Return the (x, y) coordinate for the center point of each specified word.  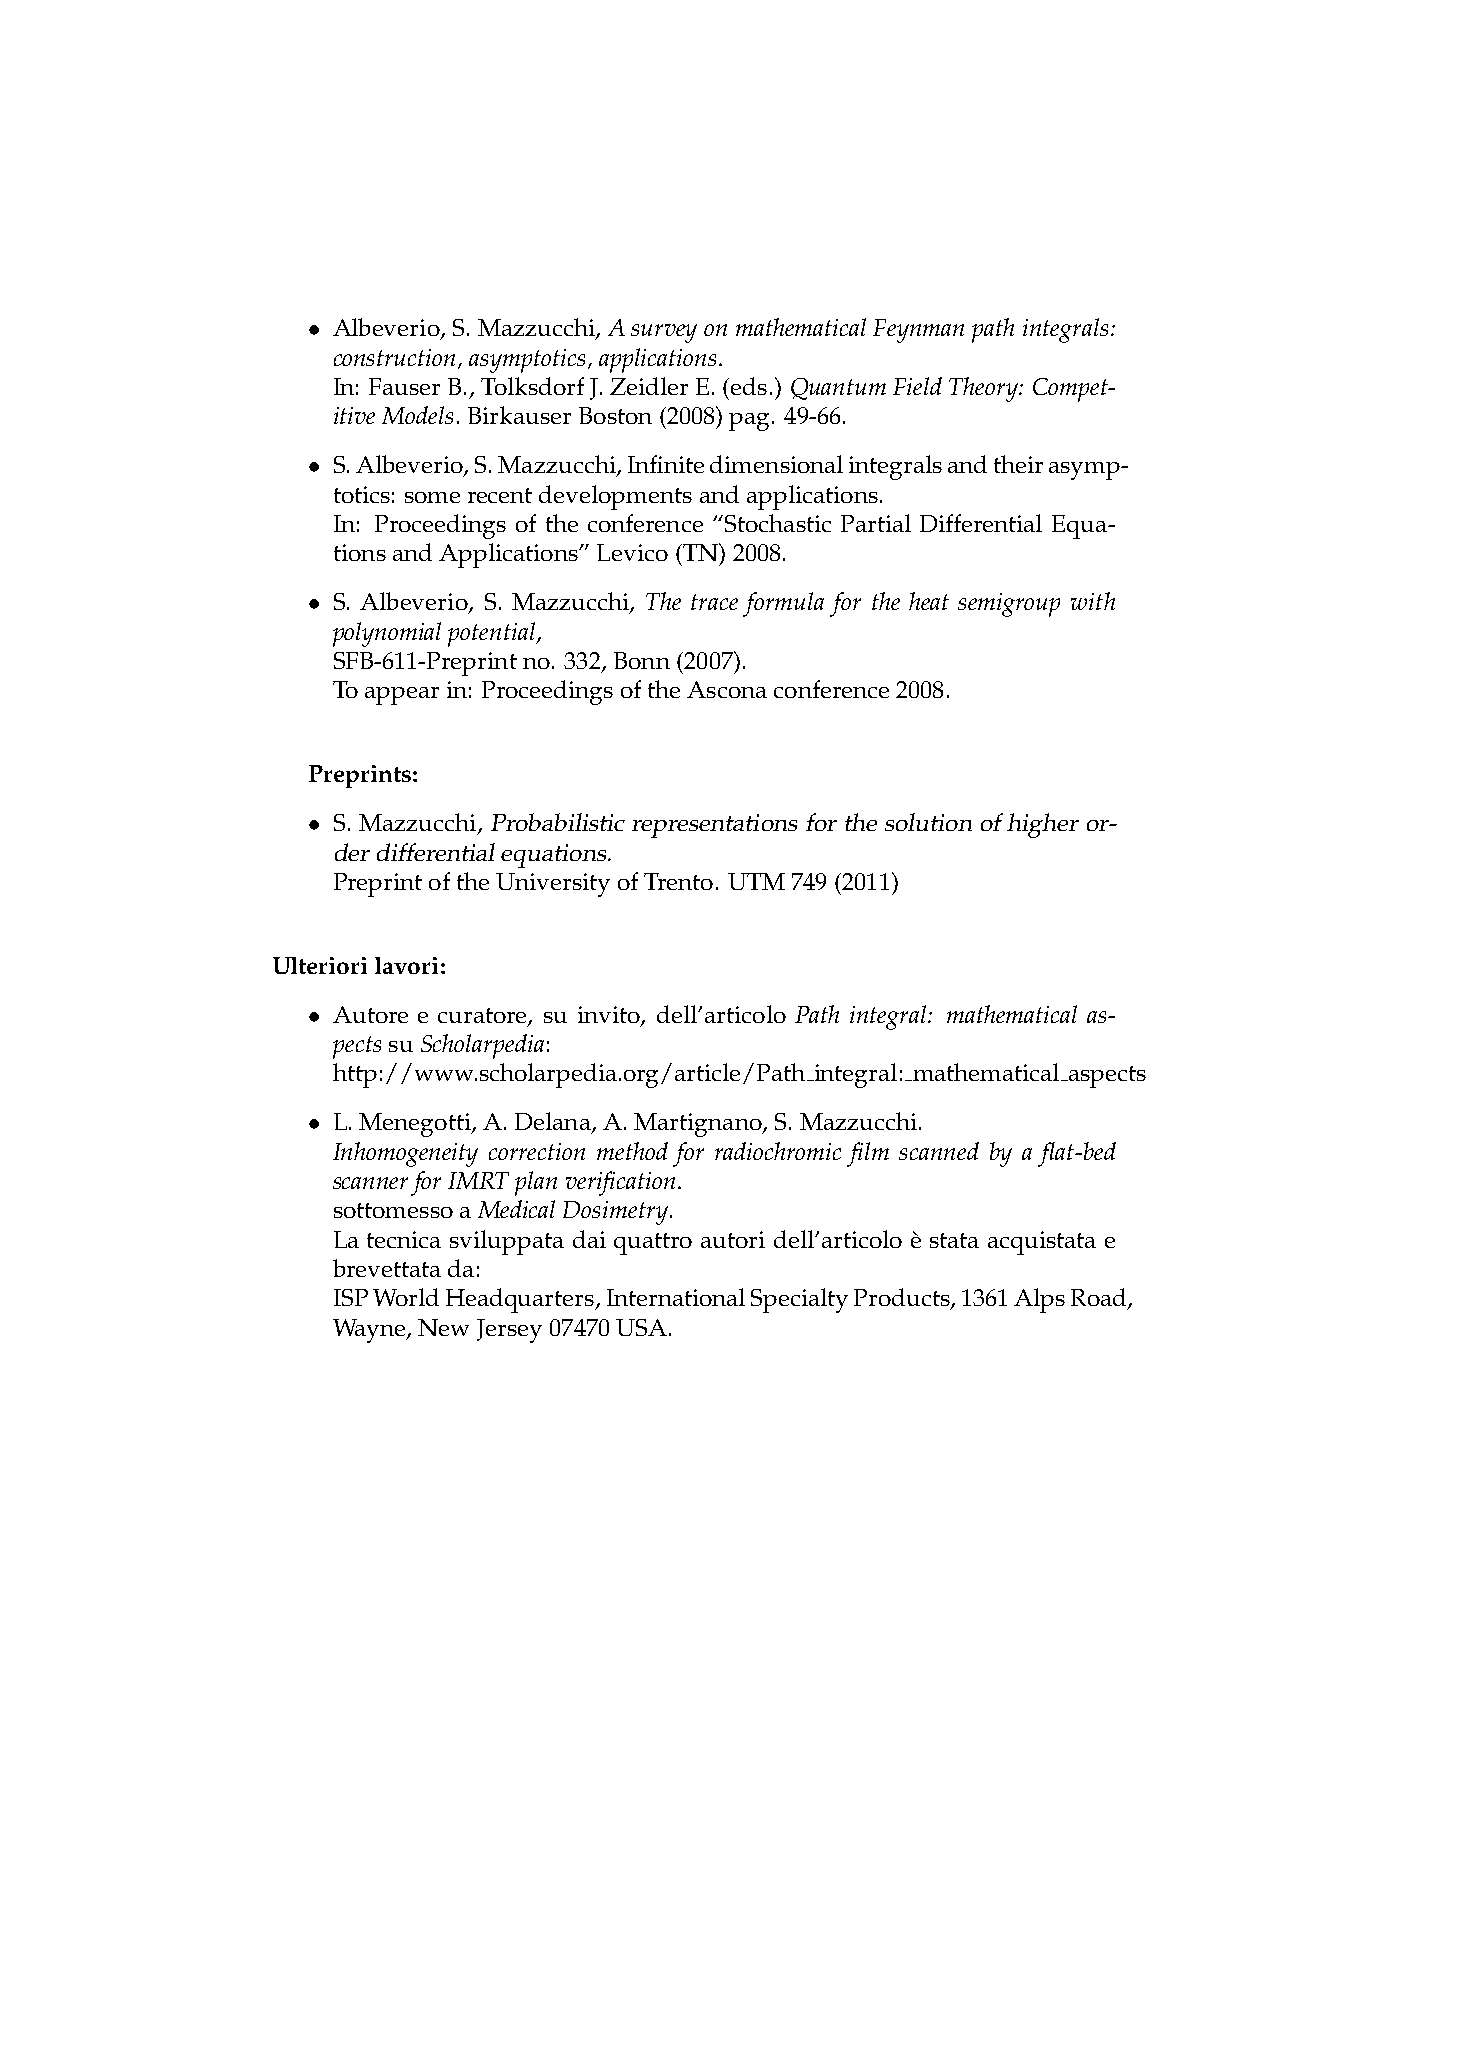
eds (749, 386)
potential (493, 634)
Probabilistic (558, 822)
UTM (756, 881)
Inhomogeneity (405, 1154)
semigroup (1009, 605)
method (632, 1151)
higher (1043, 825)
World (406, 1297)
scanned (939, 1151)
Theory (984, 389)
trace (714, 602)
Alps (1039, 1300)
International (676, 1297)
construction (396, 358)
